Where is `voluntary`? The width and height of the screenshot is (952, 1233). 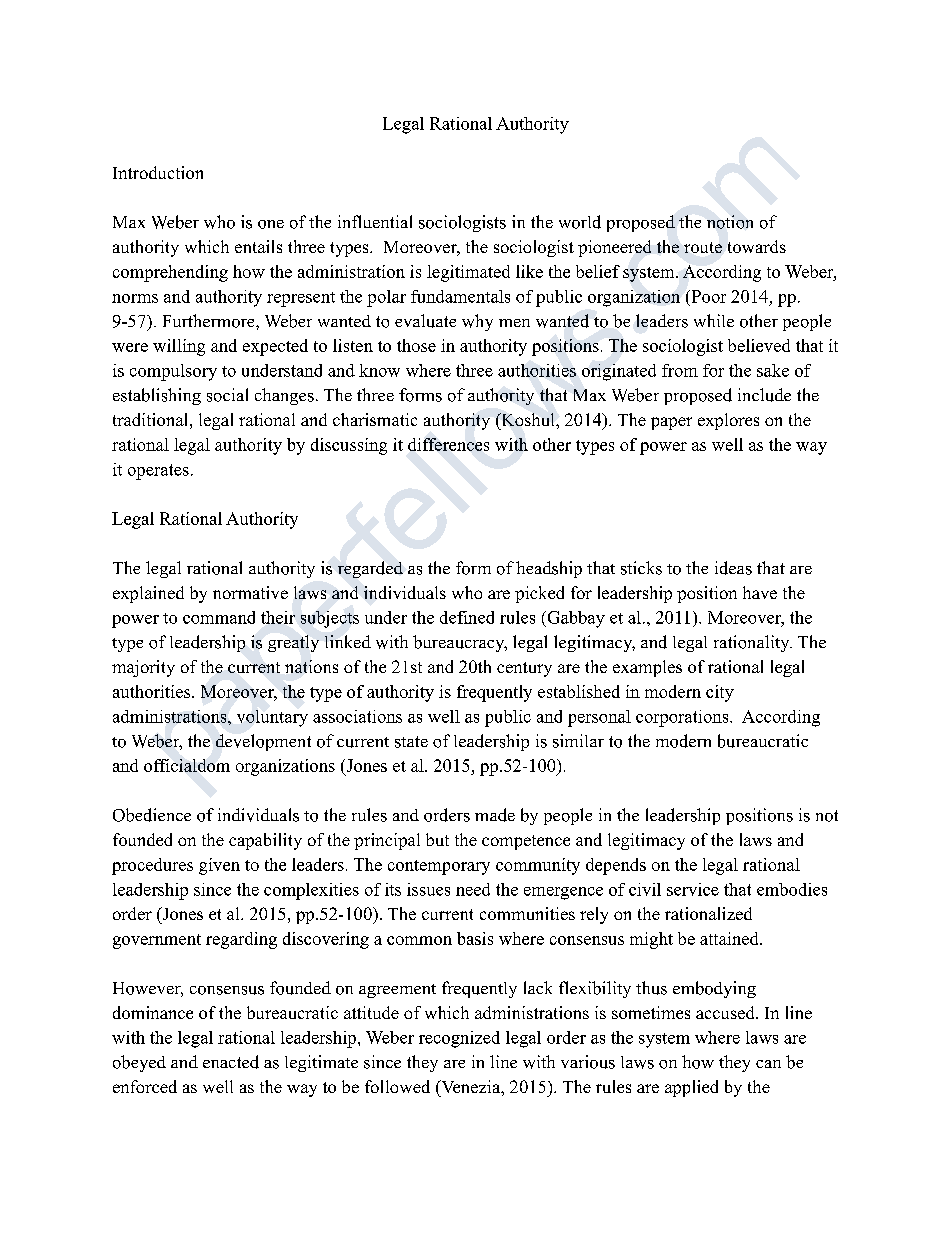 voluntary is located at coordinates (272, 718).
